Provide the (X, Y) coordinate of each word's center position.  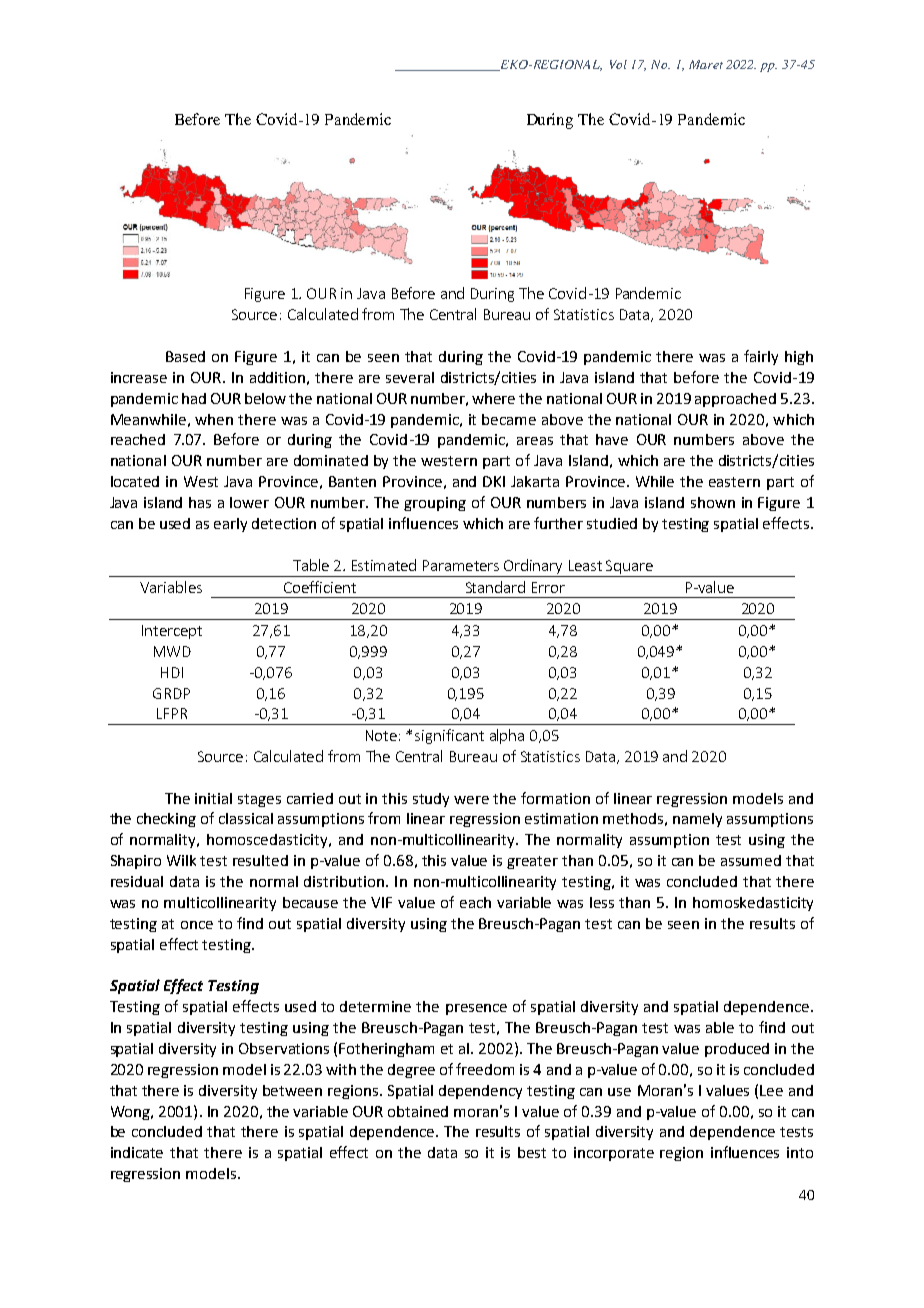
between (292, 1090)
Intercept (172, 632)
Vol (618, 64)
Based (185, 356)
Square (629, 568)
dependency (480, 1092)
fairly (761, 357)
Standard (495, 587)
